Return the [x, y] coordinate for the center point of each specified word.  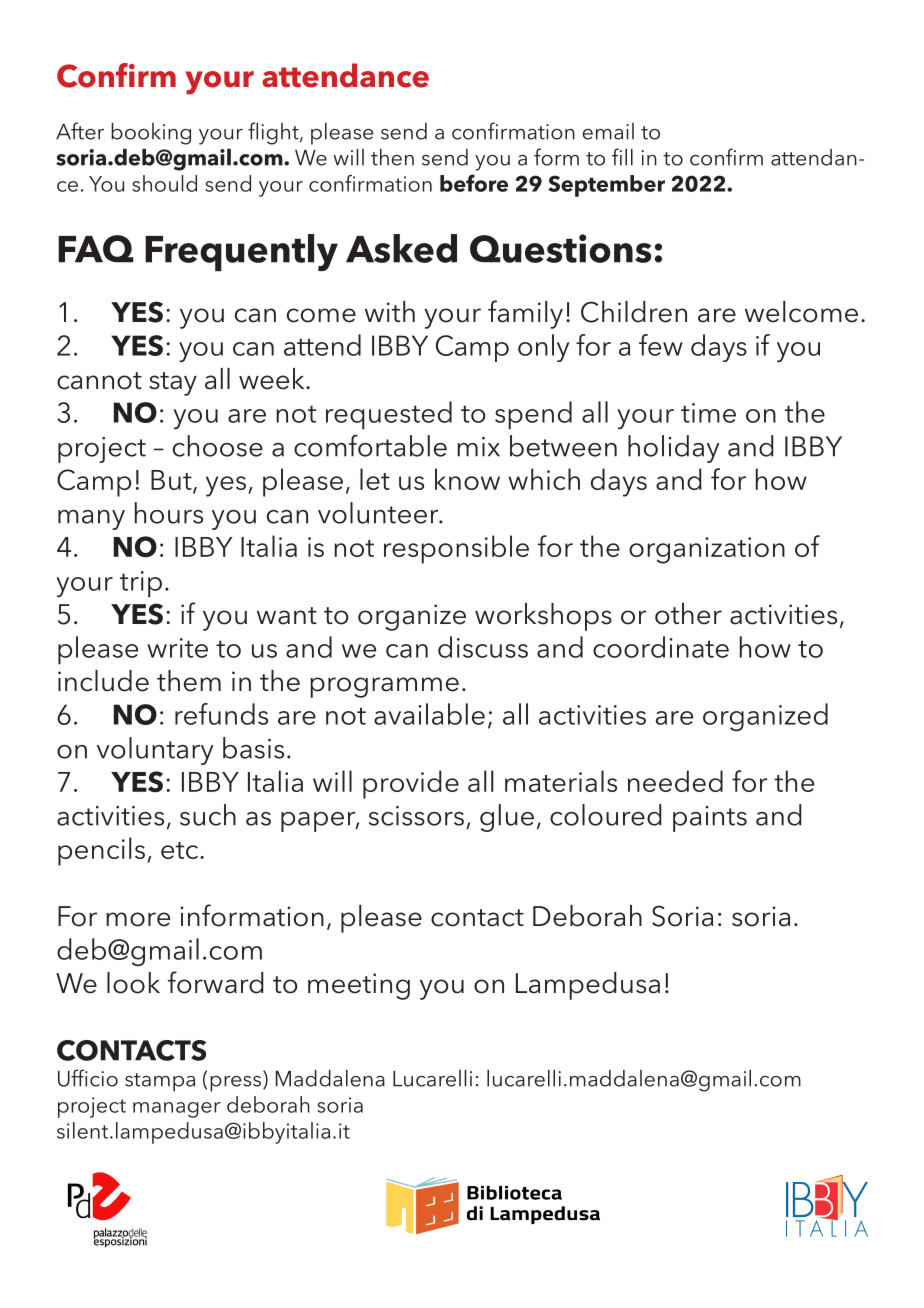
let [375, 479]
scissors [416, 816]
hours [169, 513]
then [392, 157]
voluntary [155, 751]
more [138, 919]
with [390, 311]
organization [707, 550]
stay [173, 384]
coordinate [661, 647]
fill [622, 157]
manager [177, 1110]
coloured [606, 815]
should [164, 183]
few [661, 345]
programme [384, 687]
